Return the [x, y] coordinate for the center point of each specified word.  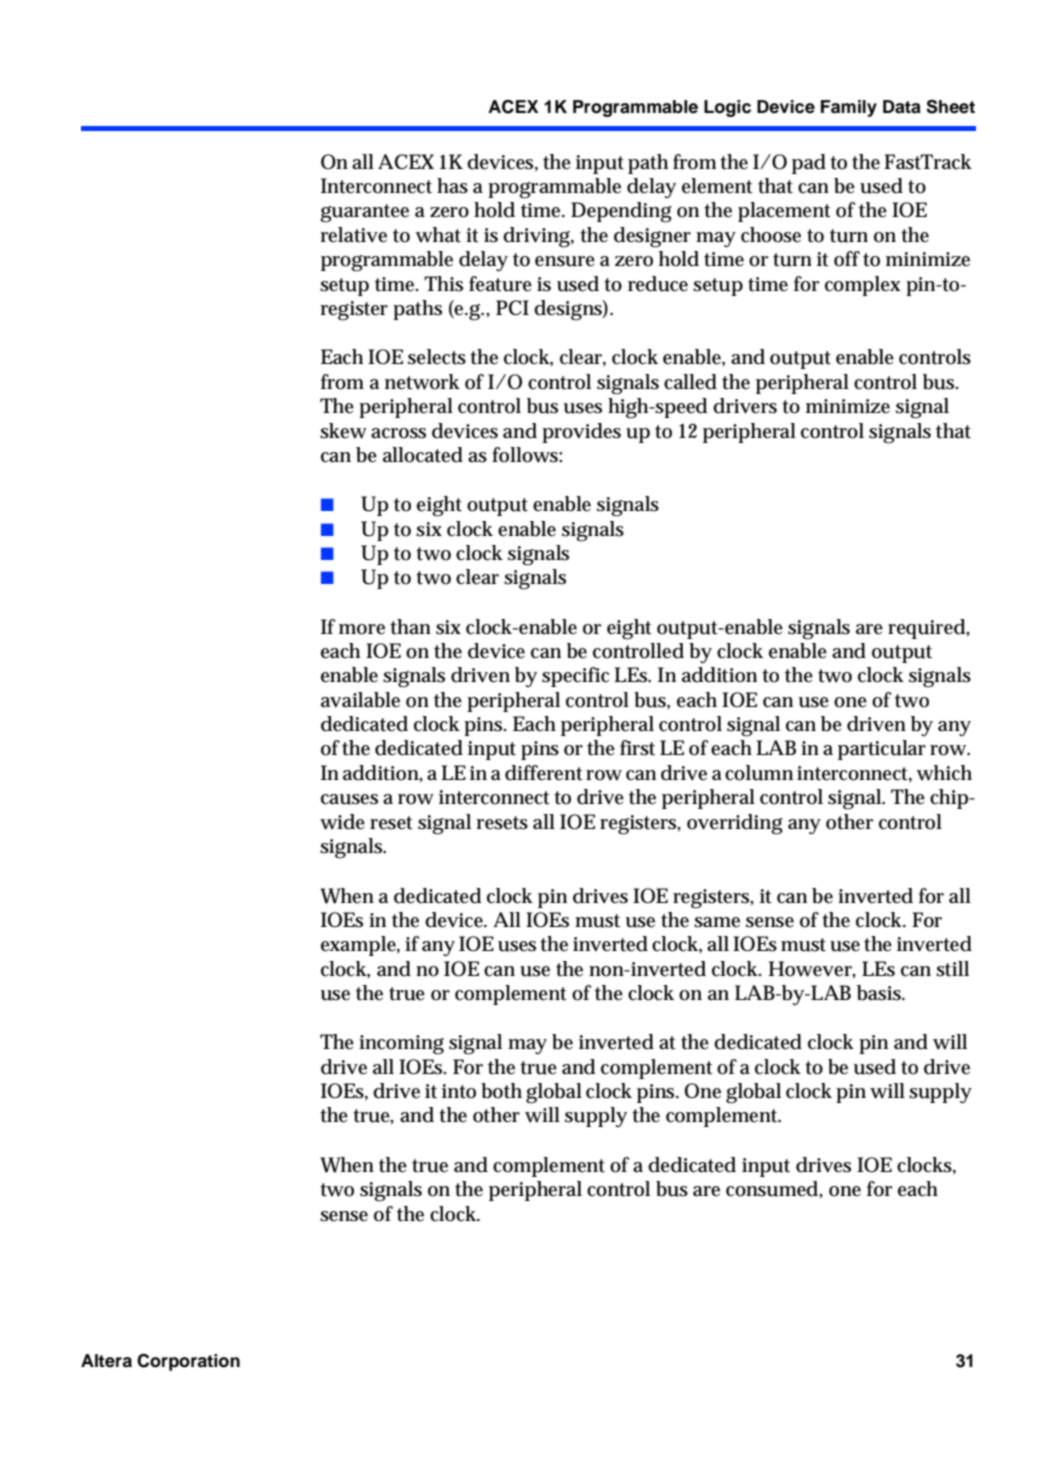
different [544, 773]
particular [882, 750]
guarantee [364, 213]
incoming [401, 1045]
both [501, 1091]
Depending [621, 212]
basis [881, 993]
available [360, 700]
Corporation [188, 1362]
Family [849, 108]
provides [581, 433]
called [690, 382]
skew [343, 431]
